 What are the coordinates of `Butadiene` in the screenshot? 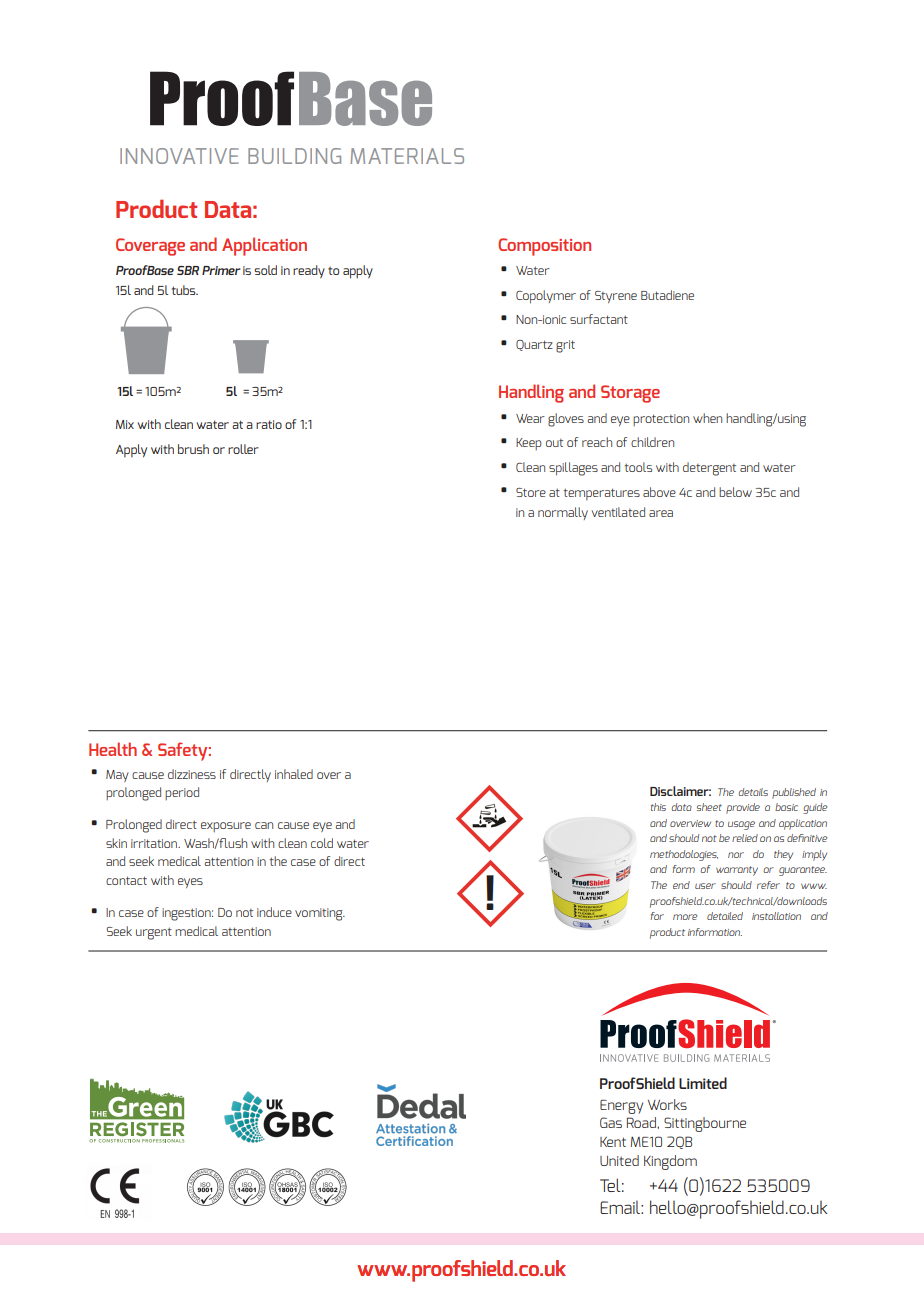 It's located at (667, 295).
